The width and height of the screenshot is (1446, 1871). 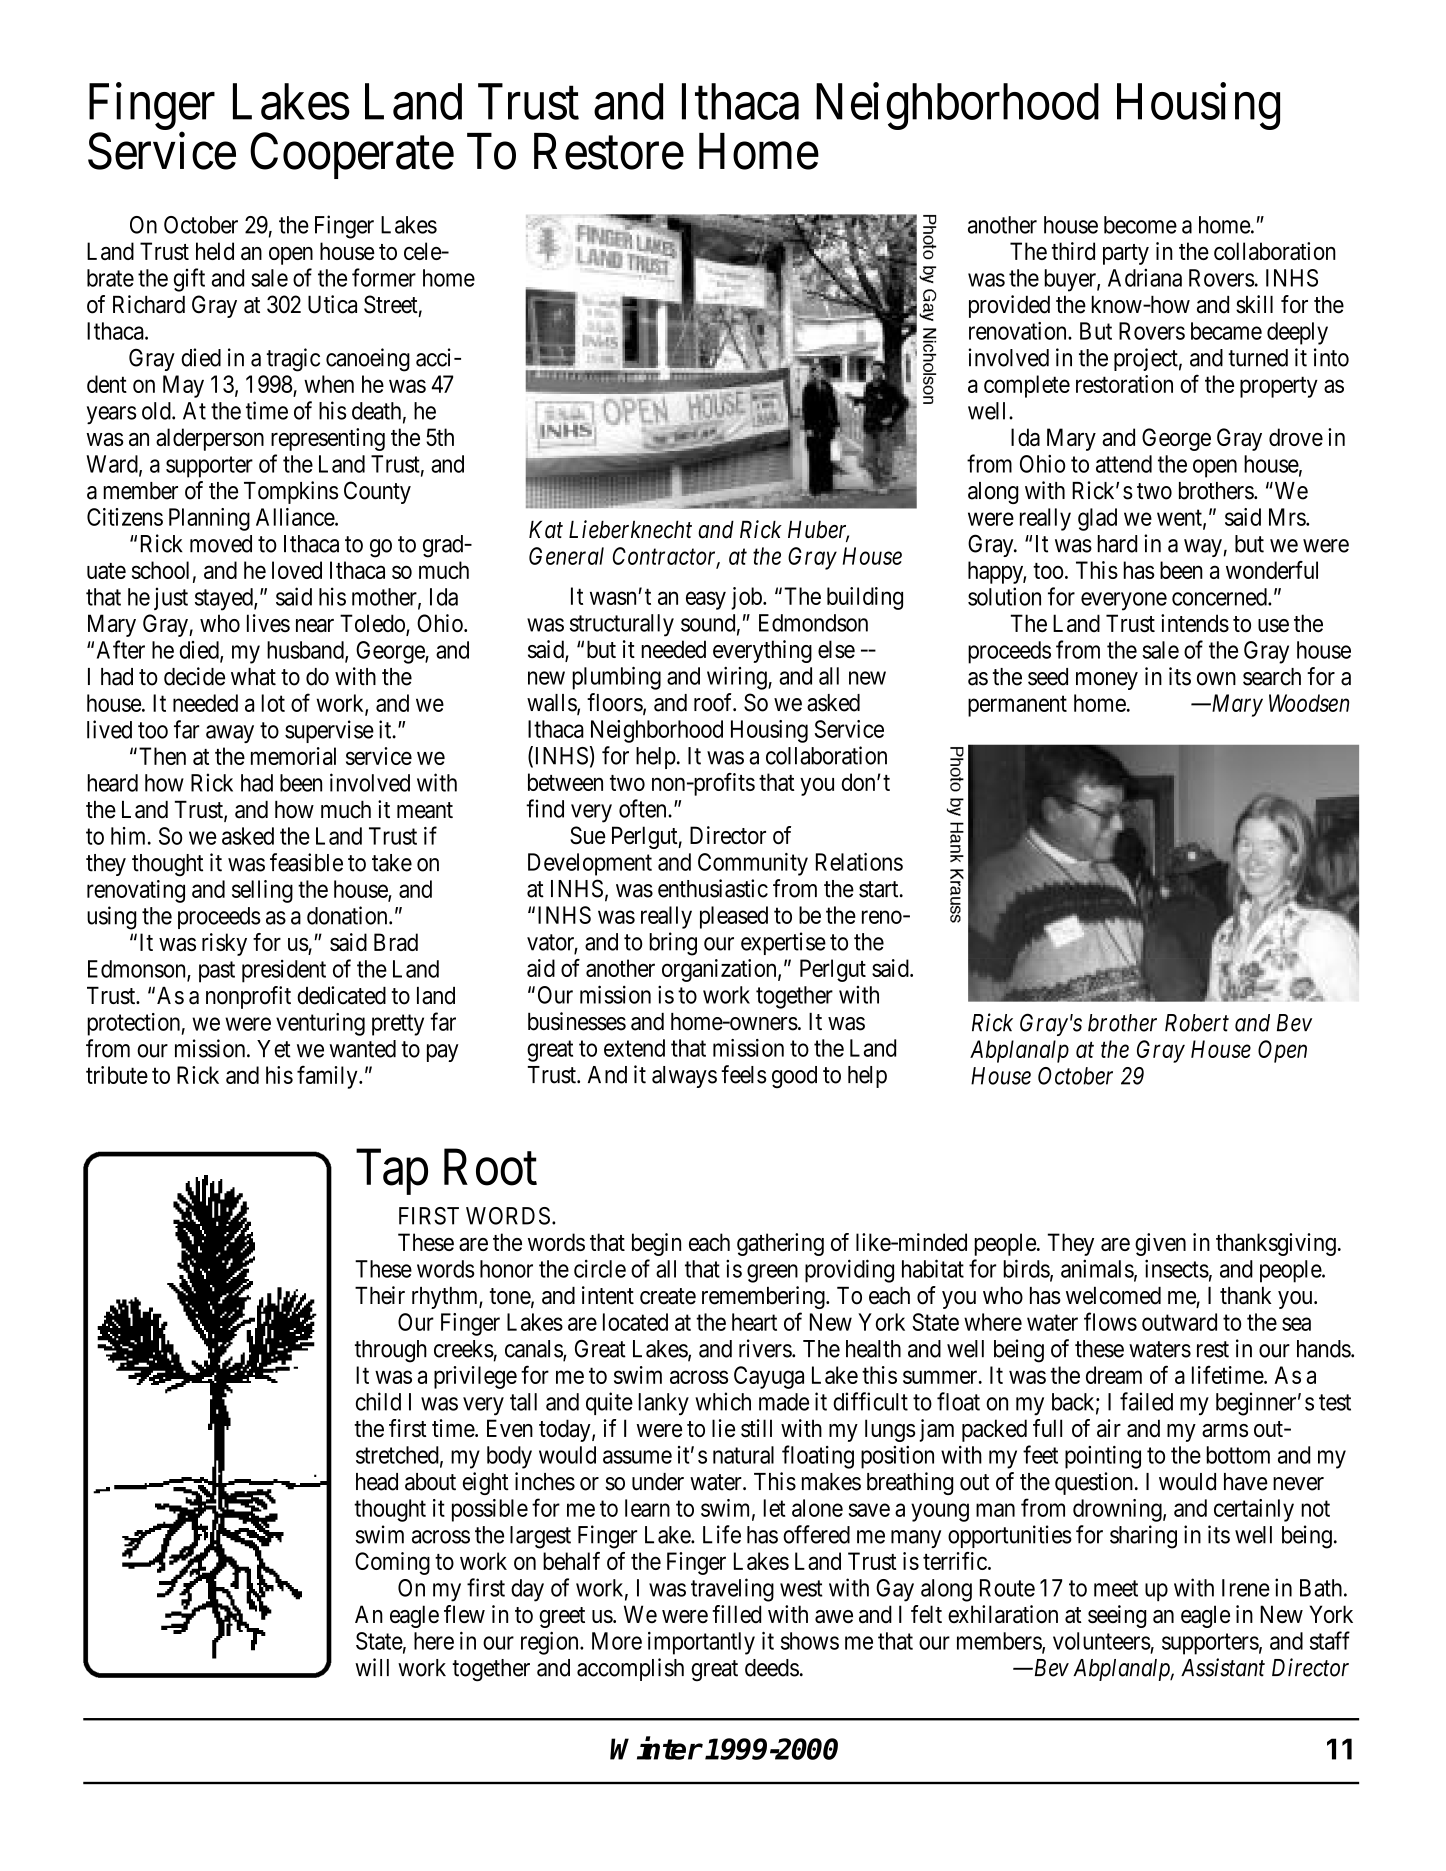 What do you see at coordinates (684, 1077) in the screenshot?
I see `always` at bounding box center [684, 1077].
